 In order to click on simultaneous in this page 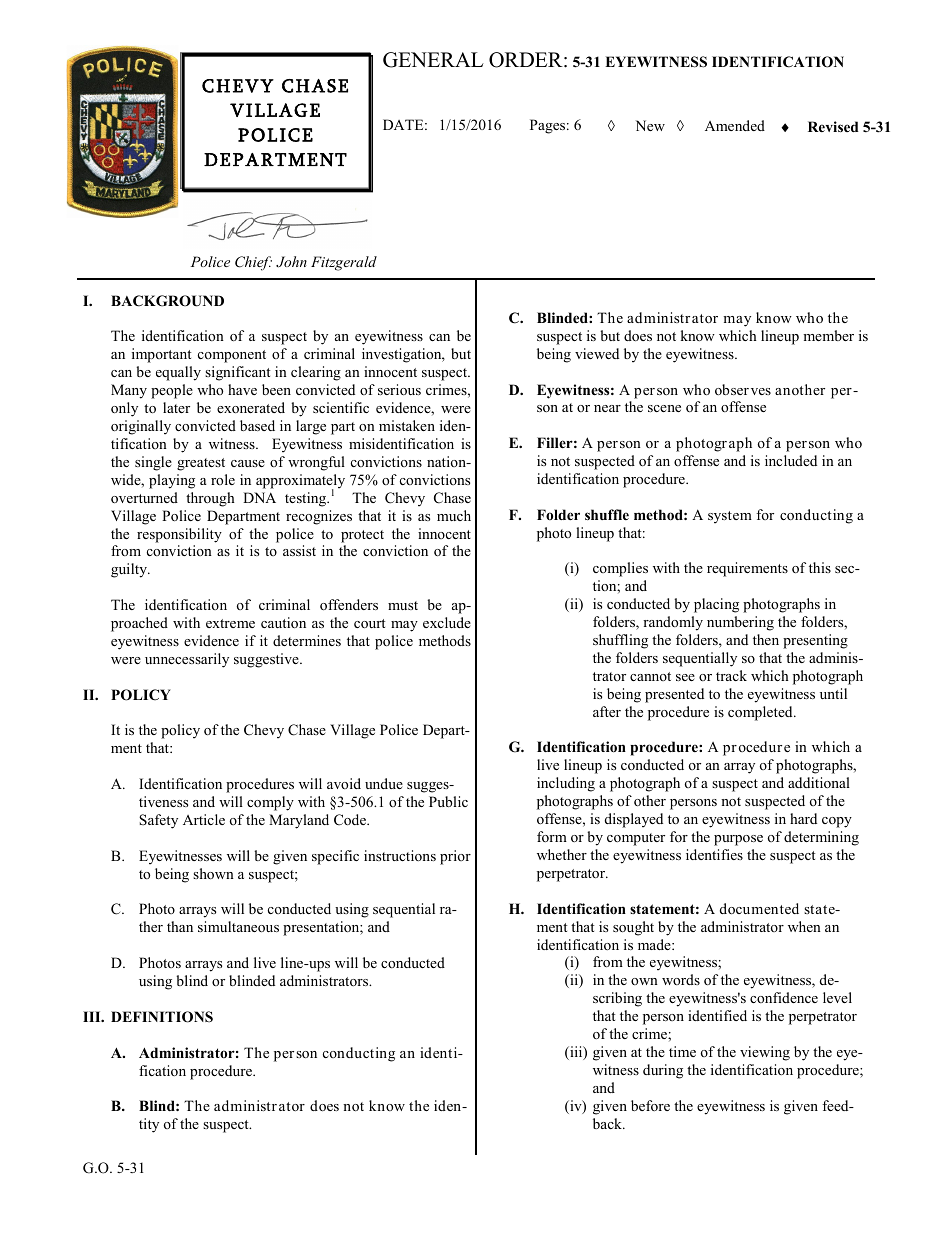, I will do `click(238, 926)`.
